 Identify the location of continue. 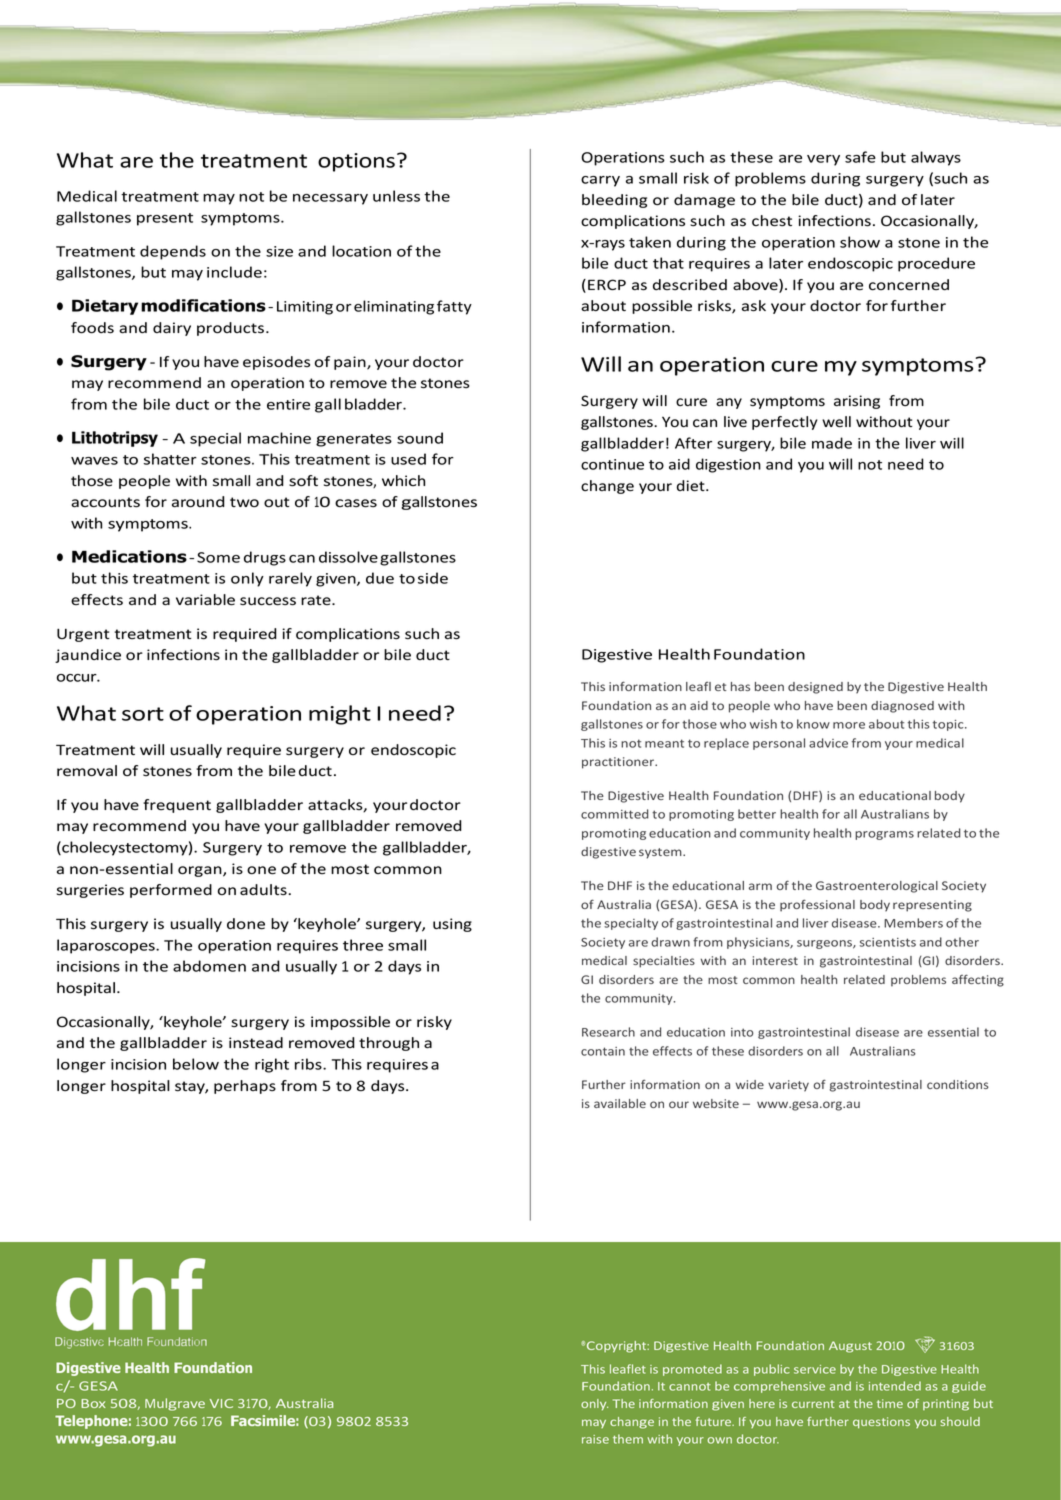
(612, 464).
